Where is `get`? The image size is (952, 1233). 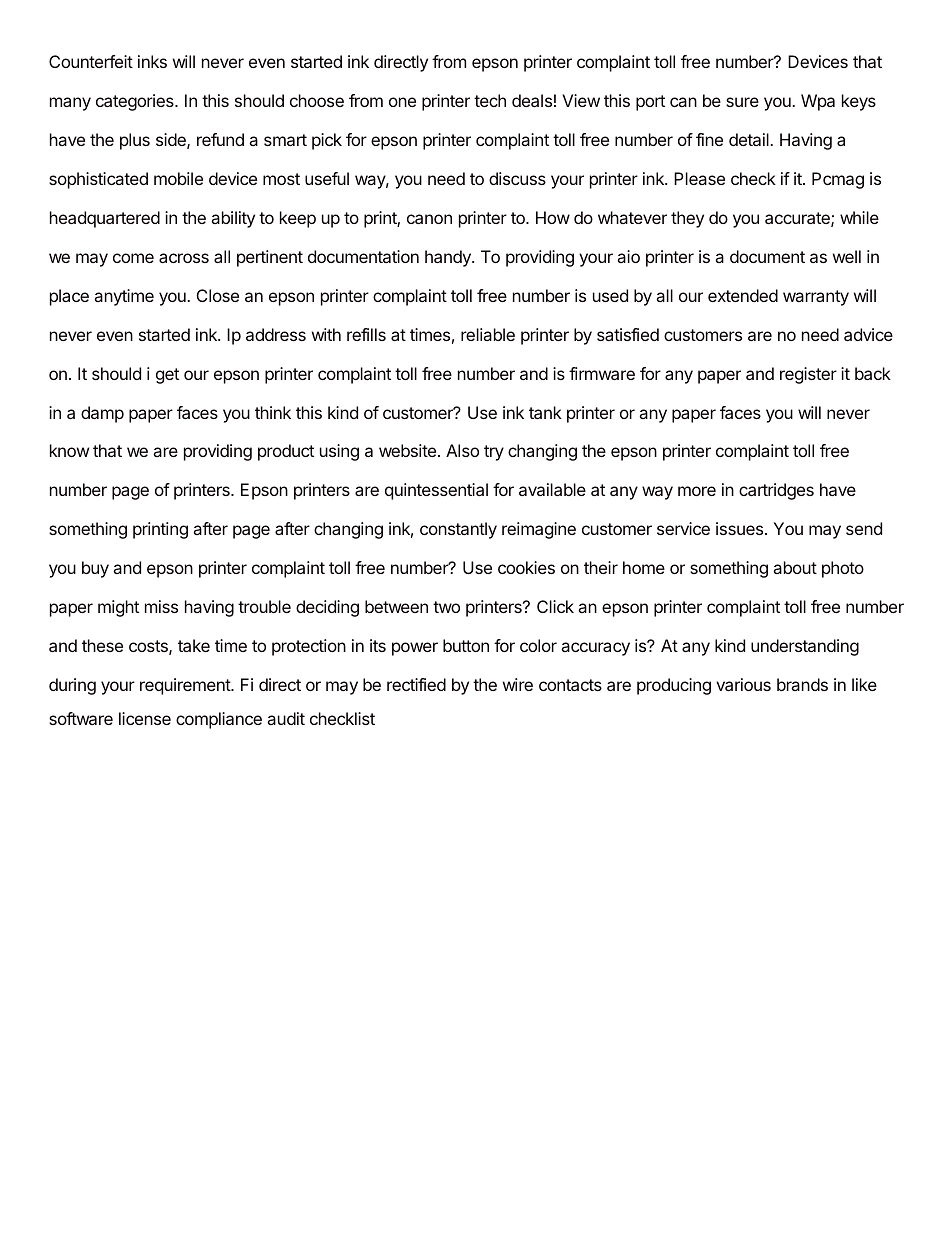
get is located at coordinates (167, 376).
